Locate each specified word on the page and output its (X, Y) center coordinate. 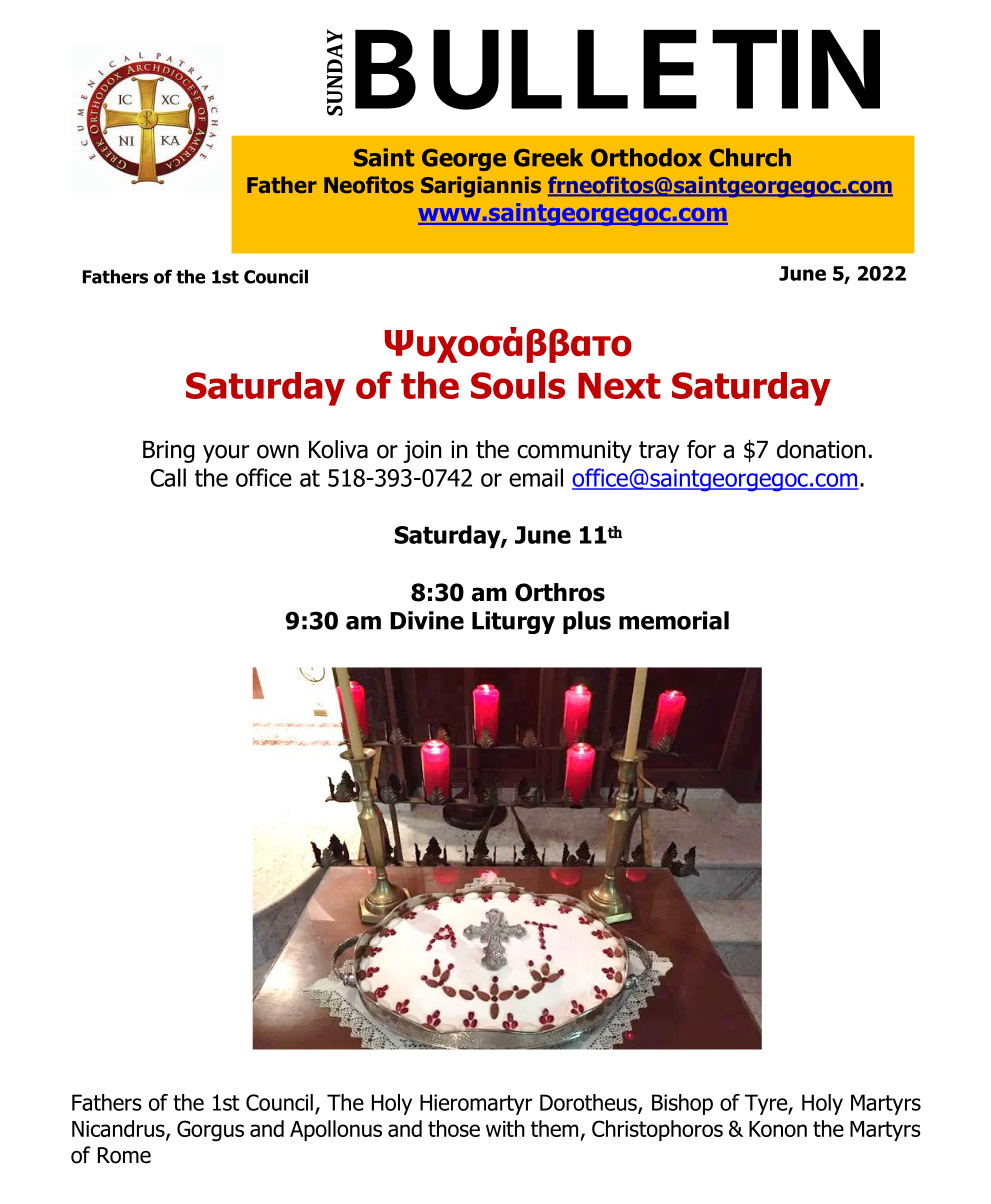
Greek (548, 157)
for (701, 449)
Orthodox (646, 157)
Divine (427, 620)
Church (750, 157)
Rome (124, 1155)
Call (168, 477)
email (536, 477)
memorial (674, 620)
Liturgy (513, 622)
